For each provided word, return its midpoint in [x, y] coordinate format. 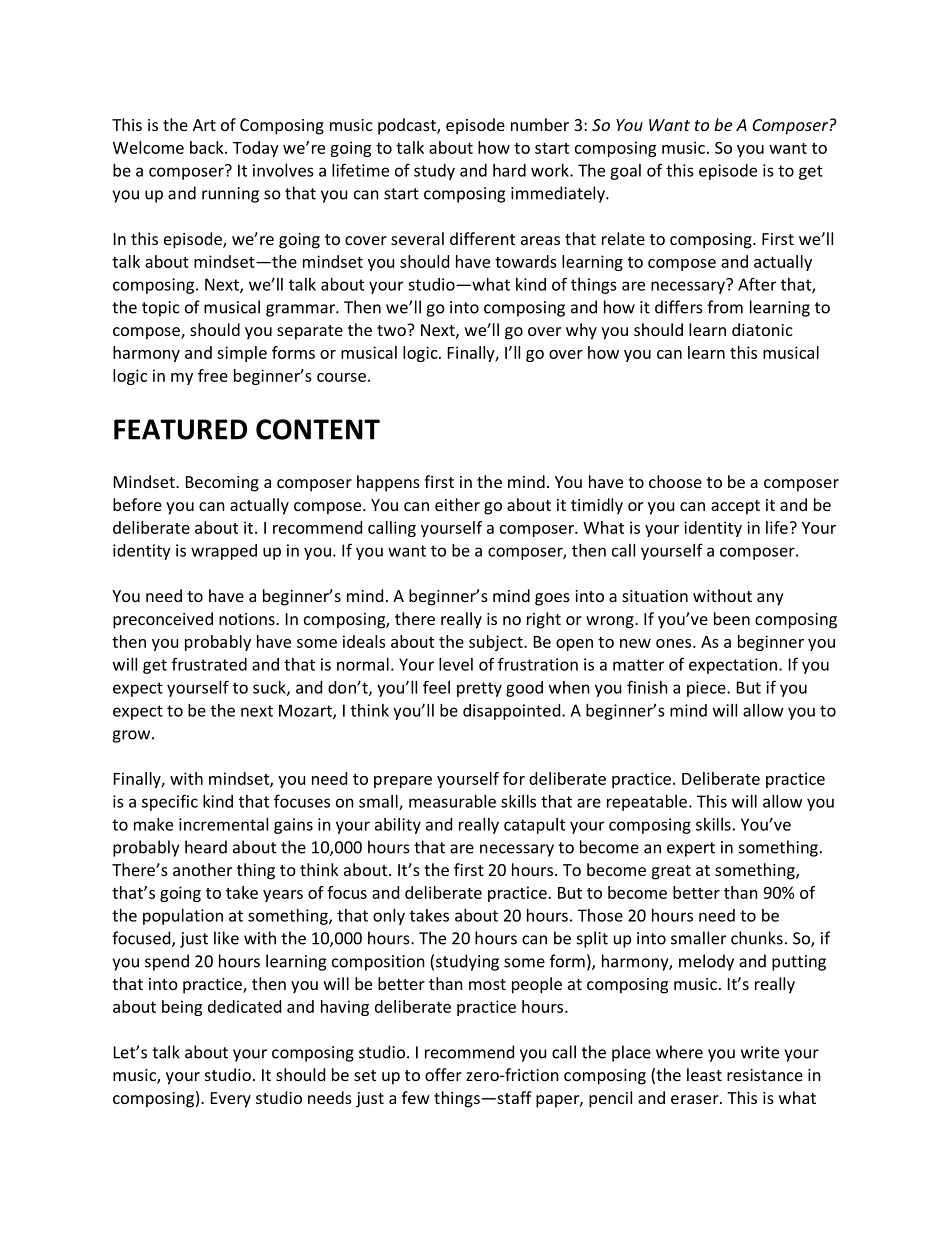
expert [691, 849]
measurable [452, 801]
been [732, 618]
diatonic [762, 329]
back [208, 147]
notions [248, 619]
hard [509, 170]
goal [625, 172]
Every [231, 1100]
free [213, 375]
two [392, 330]
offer [443, 1074]
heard [206, 847]
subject [497, 643]
